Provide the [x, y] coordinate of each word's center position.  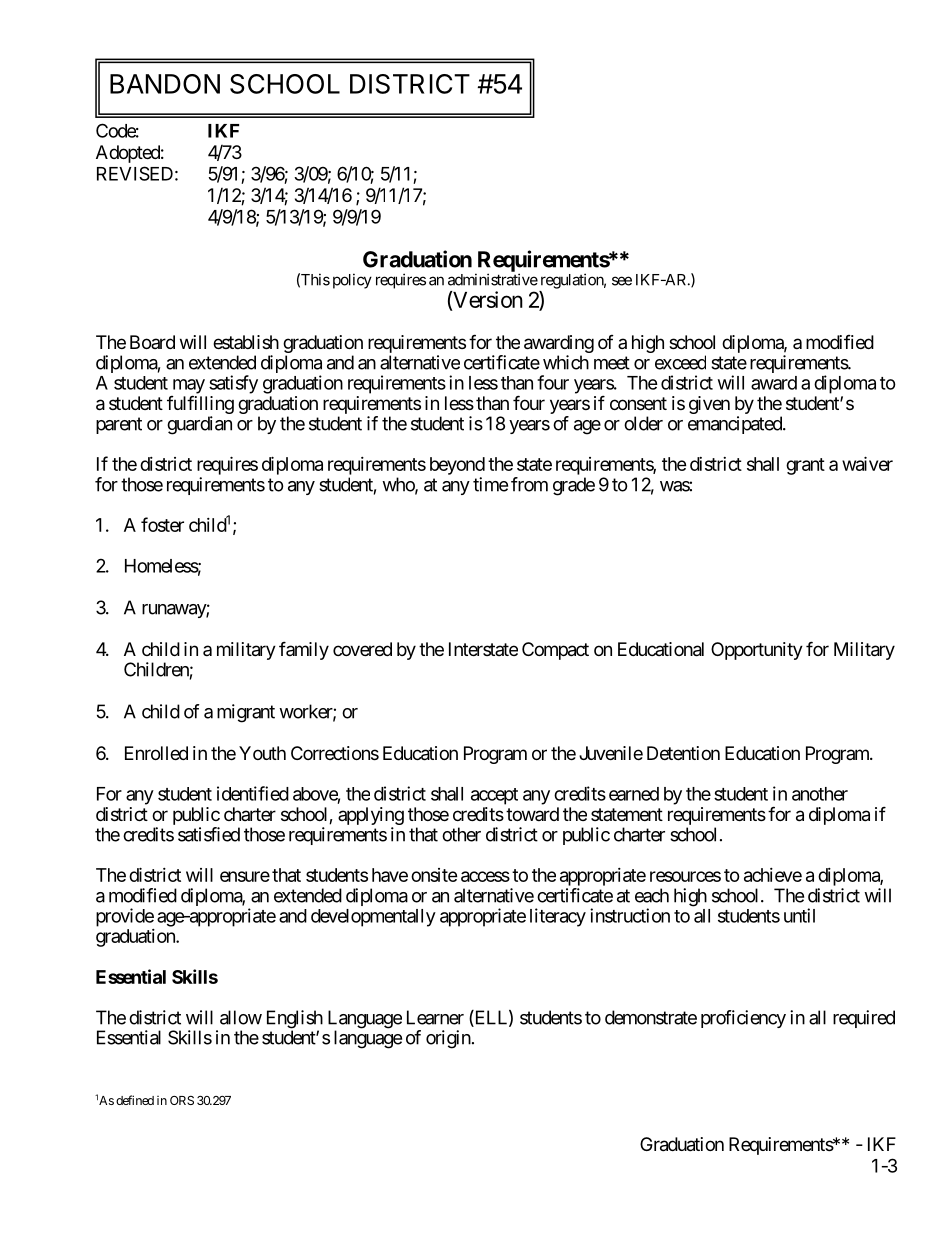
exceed [680, 362]
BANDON [165, 84]
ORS [182, 1100]
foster [162, 524]
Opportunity [757, 651]
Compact [555, 651]
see [622, 281]
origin [448, 1039]
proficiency [743, 1019]
